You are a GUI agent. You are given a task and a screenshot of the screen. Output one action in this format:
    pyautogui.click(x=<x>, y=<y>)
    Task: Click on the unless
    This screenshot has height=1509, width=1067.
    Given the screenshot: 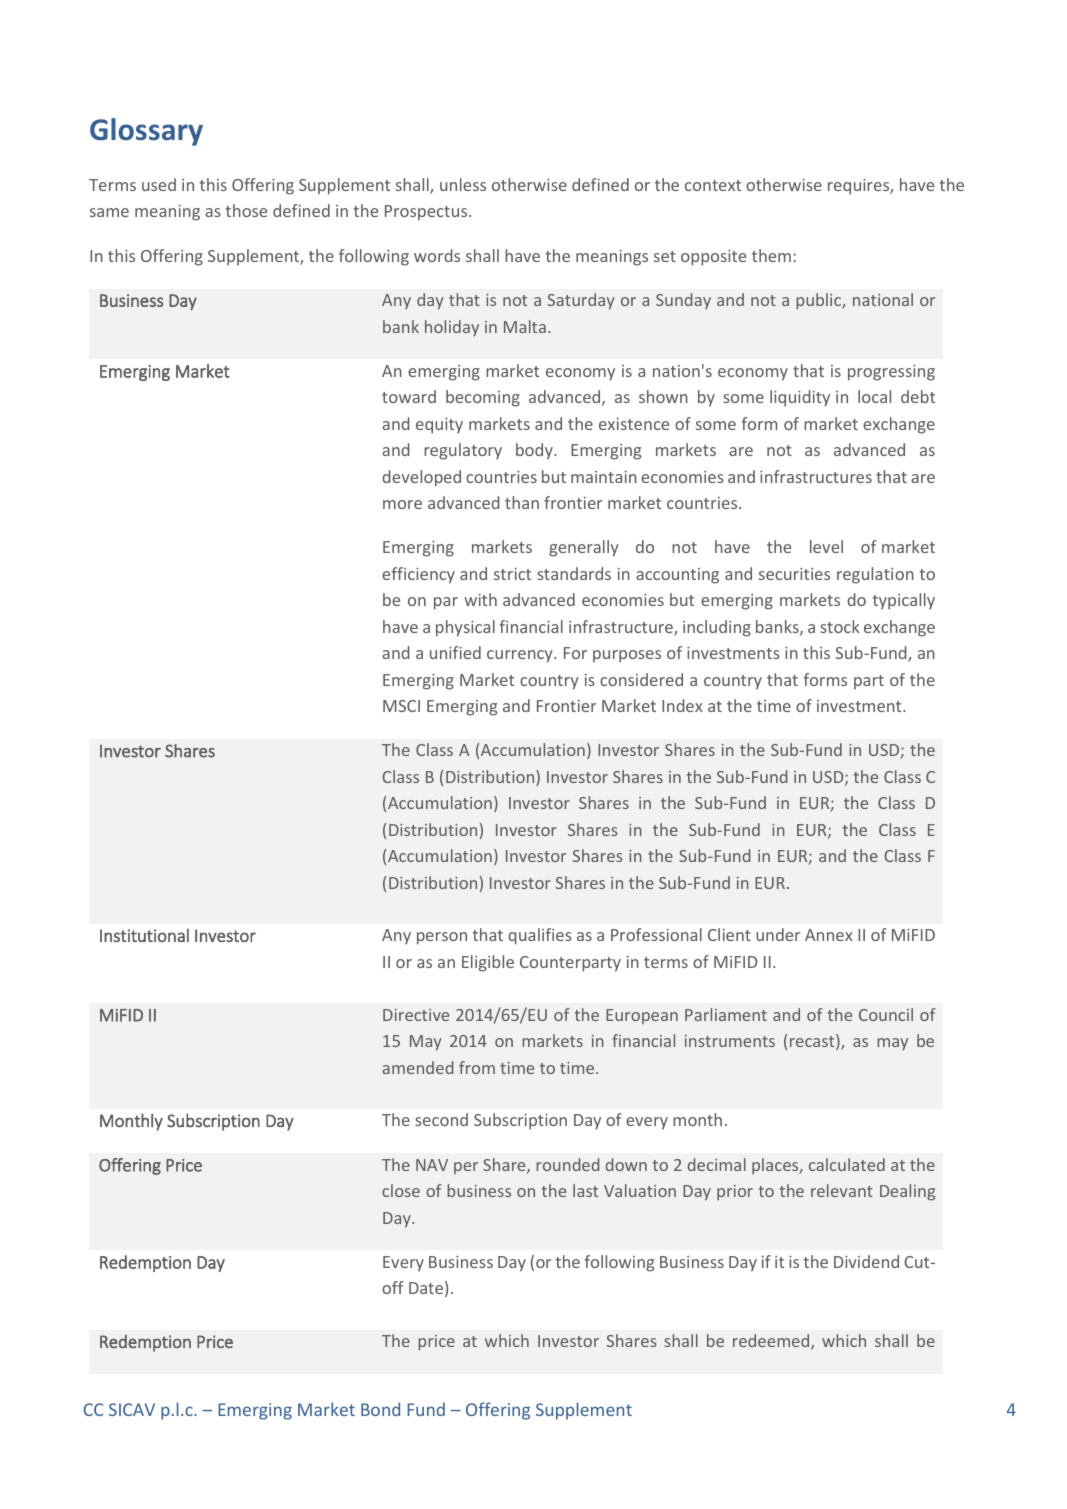 What is the action you would take?
    pyautogui.click(x=463, y=184)
